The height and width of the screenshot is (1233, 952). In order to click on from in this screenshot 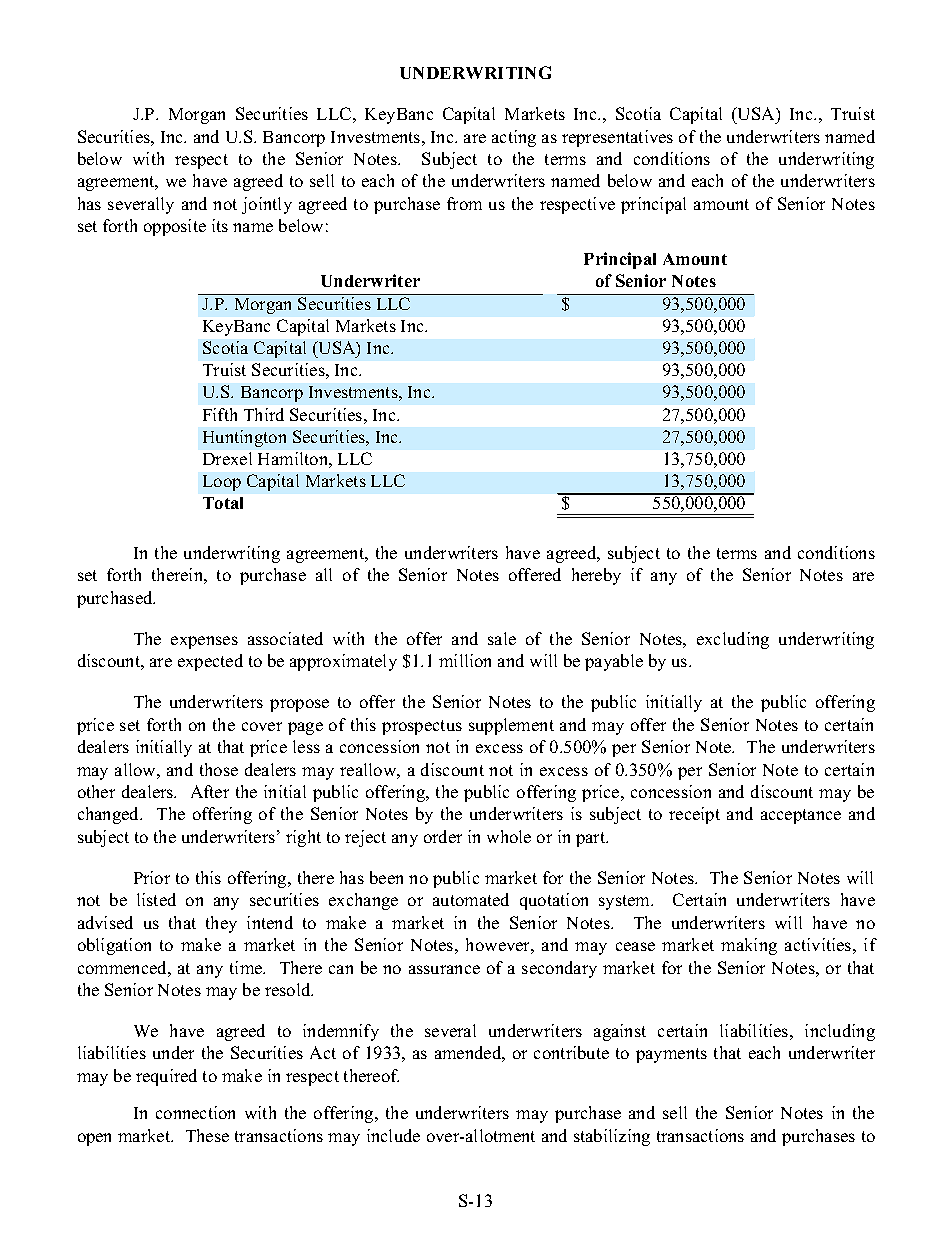, I will do `click(464, 203)`.
